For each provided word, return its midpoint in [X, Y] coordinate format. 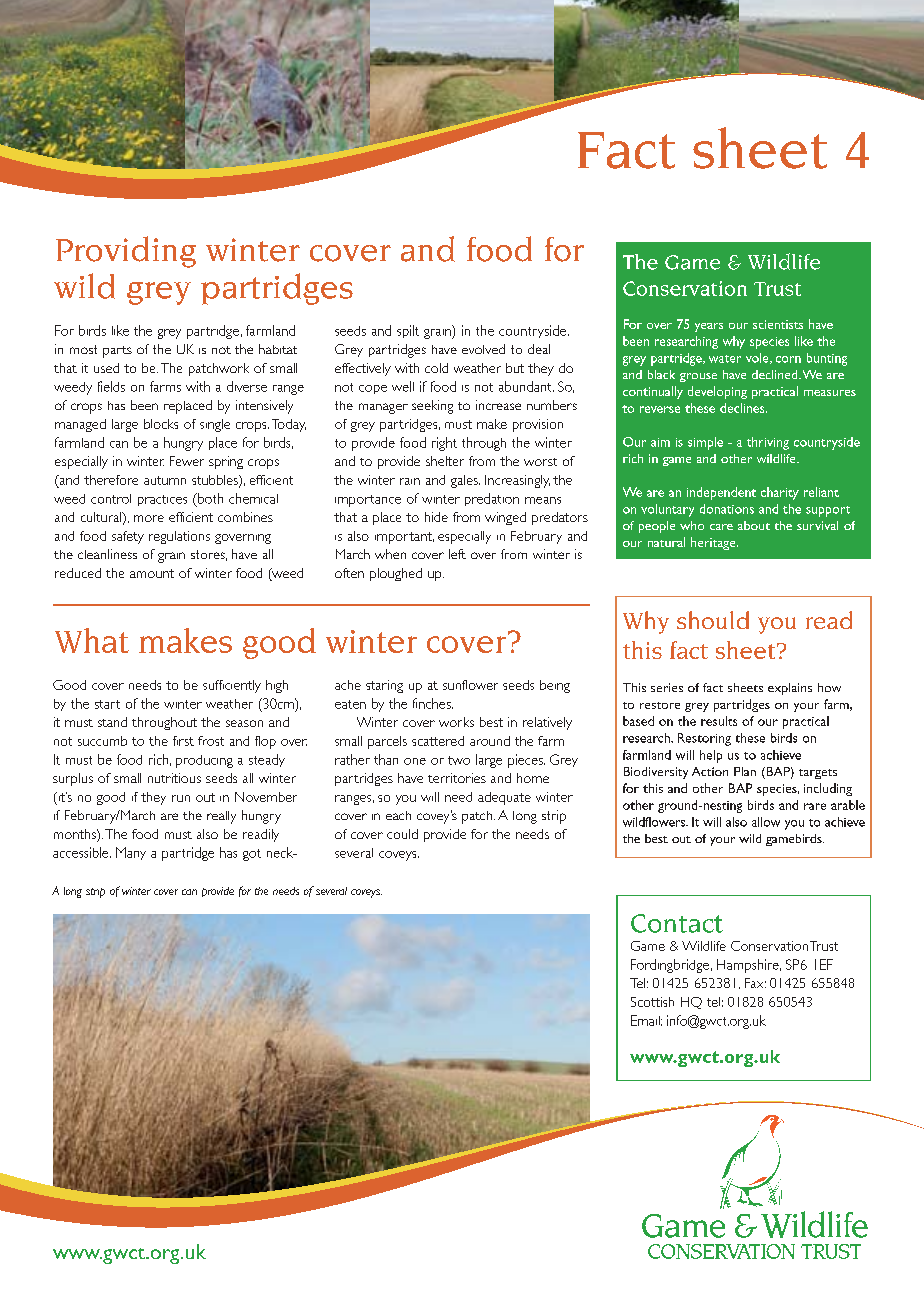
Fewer [187, 461]
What [92, 640]
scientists [778, 324]
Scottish [652, 1002]
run [181, 798]
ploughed [396, 574]
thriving [768, 443]
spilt [408, 331]
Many [131, 853]
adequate [504, 798]
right [444, 444]
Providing [126, 252]
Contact [677, 923]
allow [766, 822]
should [713, 620]
